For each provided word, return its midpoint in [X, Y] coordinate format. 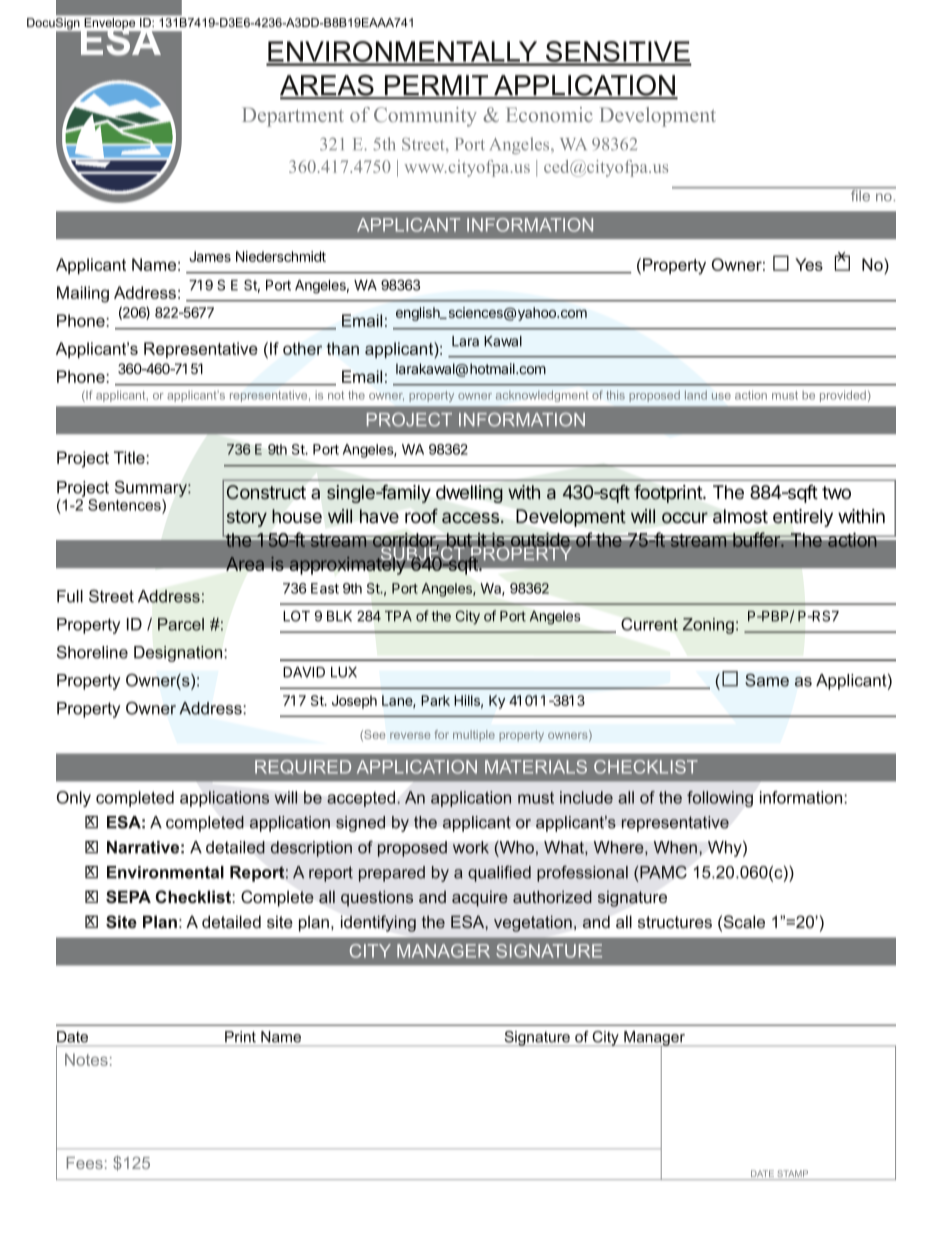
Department [293, 117]
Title [130, 457]
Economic [549, 114]
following [720, 799]
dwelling [469, 494]
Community [425, 117]
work [471, 847]
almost [740, 516]
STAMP [793, 1175]
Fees [85, 1163]
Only [74, 799]
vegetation [533, 923]
